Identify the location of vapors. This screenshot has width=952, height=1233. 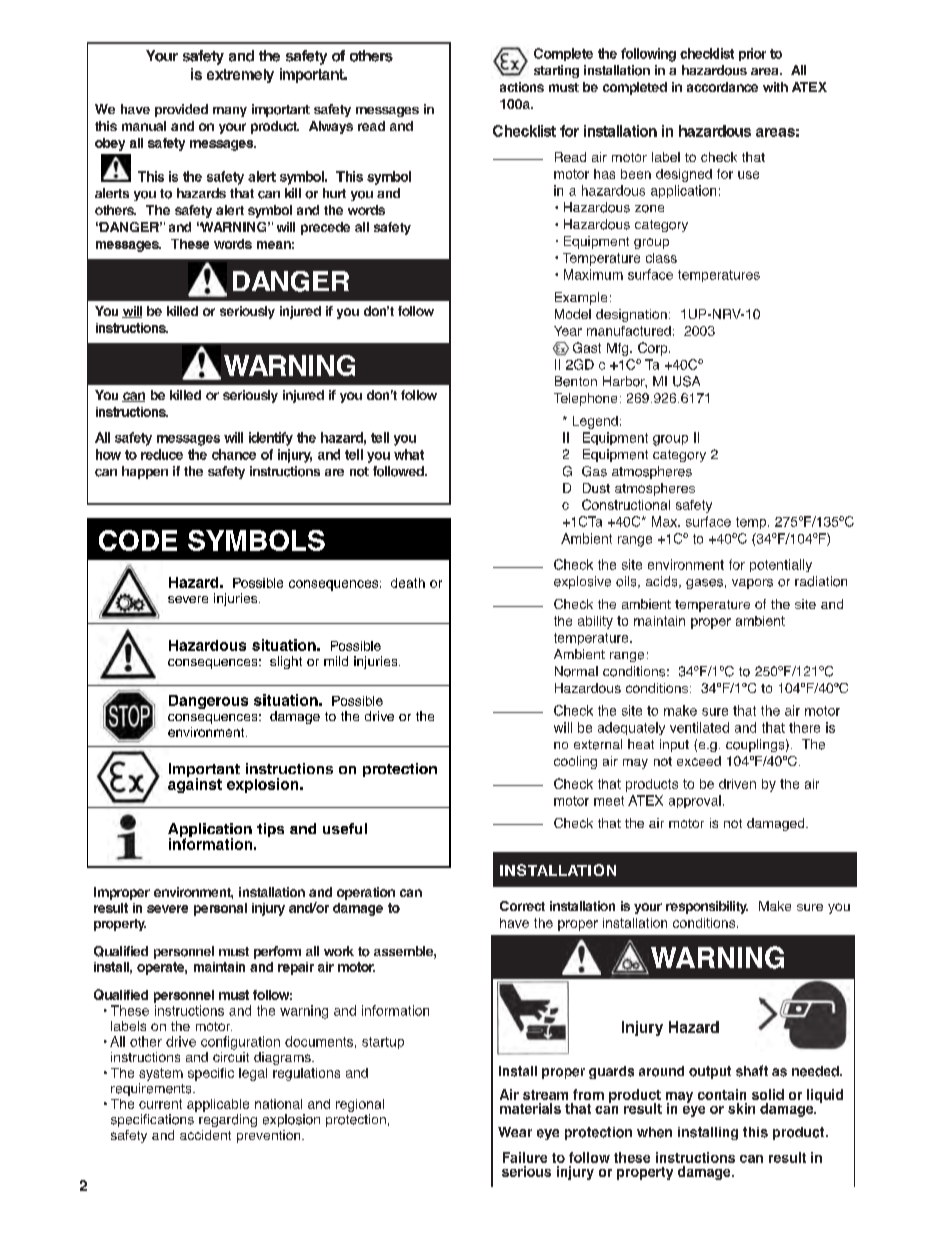
(752, 584).
